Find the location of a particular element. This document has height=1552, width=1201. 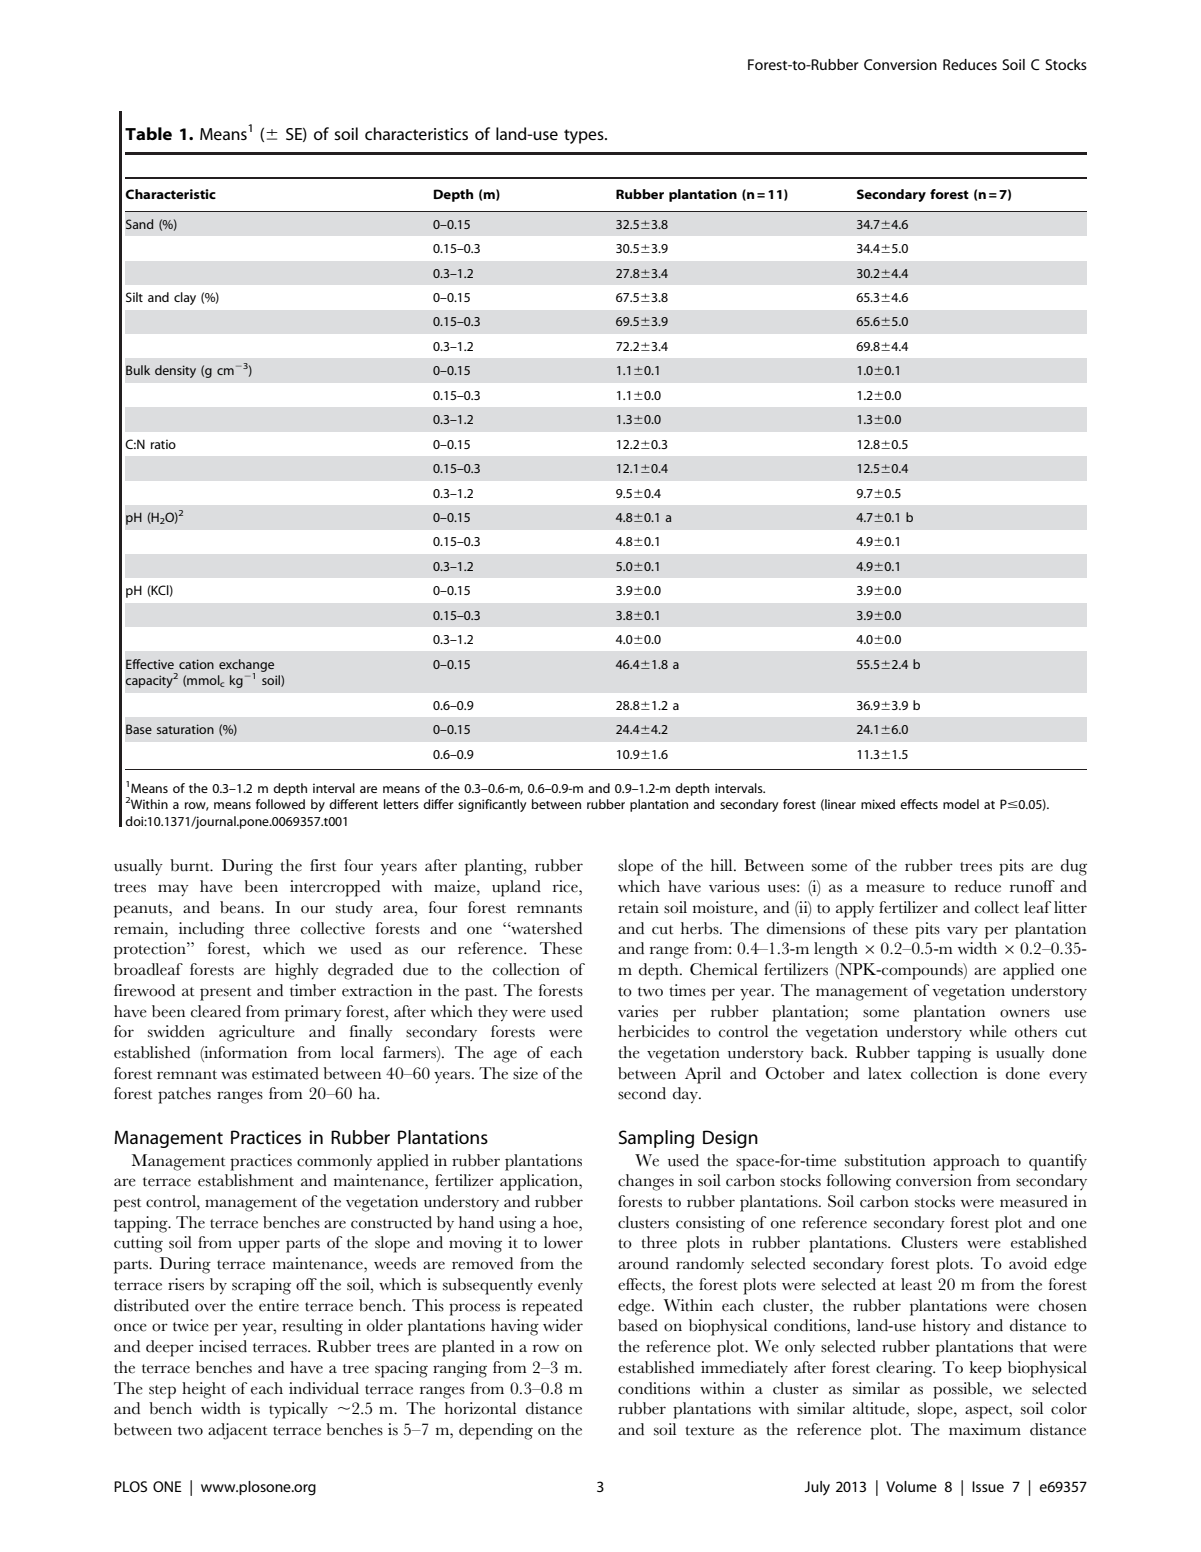

followed is located at coordinates (280, 804).
